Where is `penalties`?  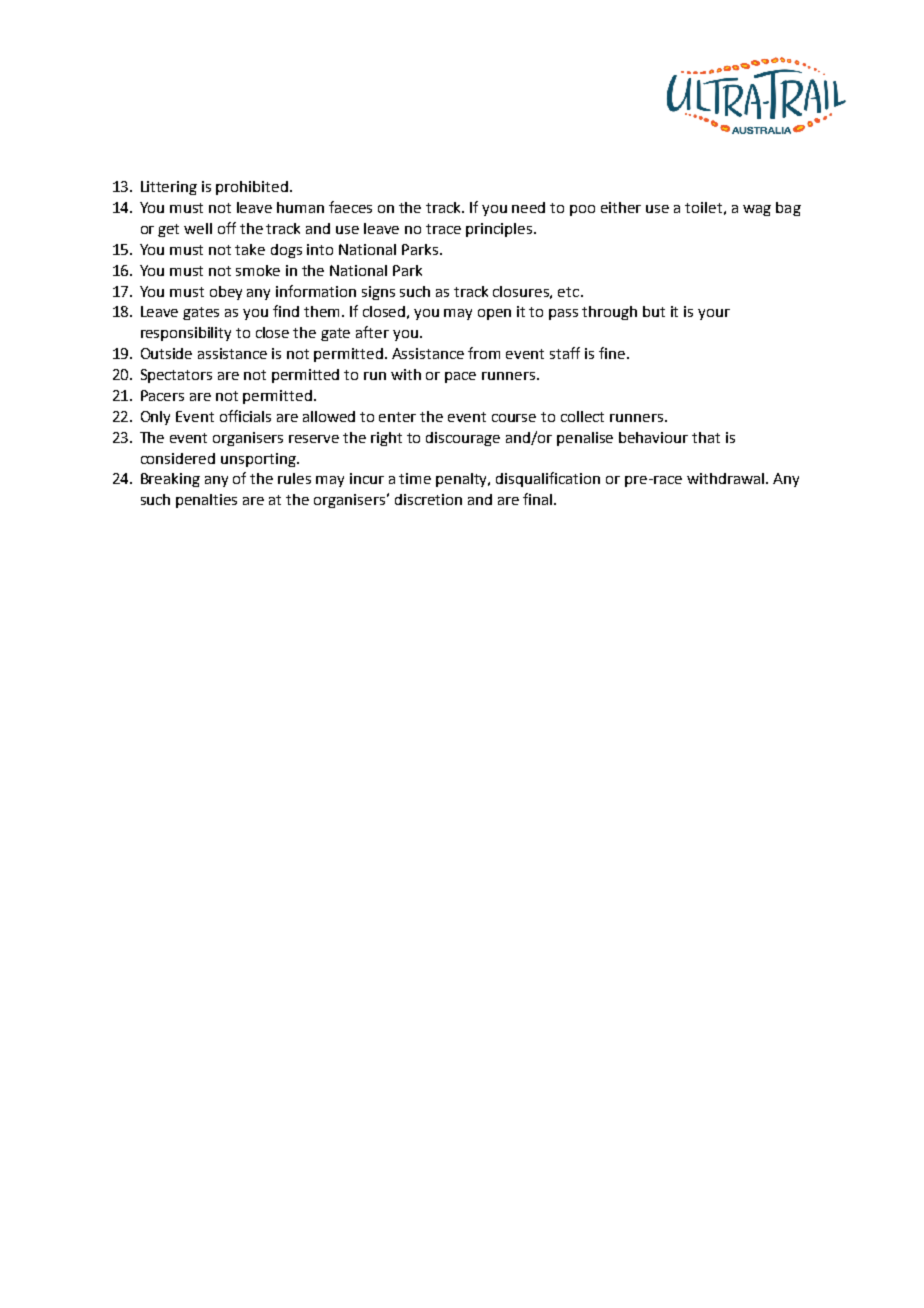
penalties is located at coordinates (206, 501).
